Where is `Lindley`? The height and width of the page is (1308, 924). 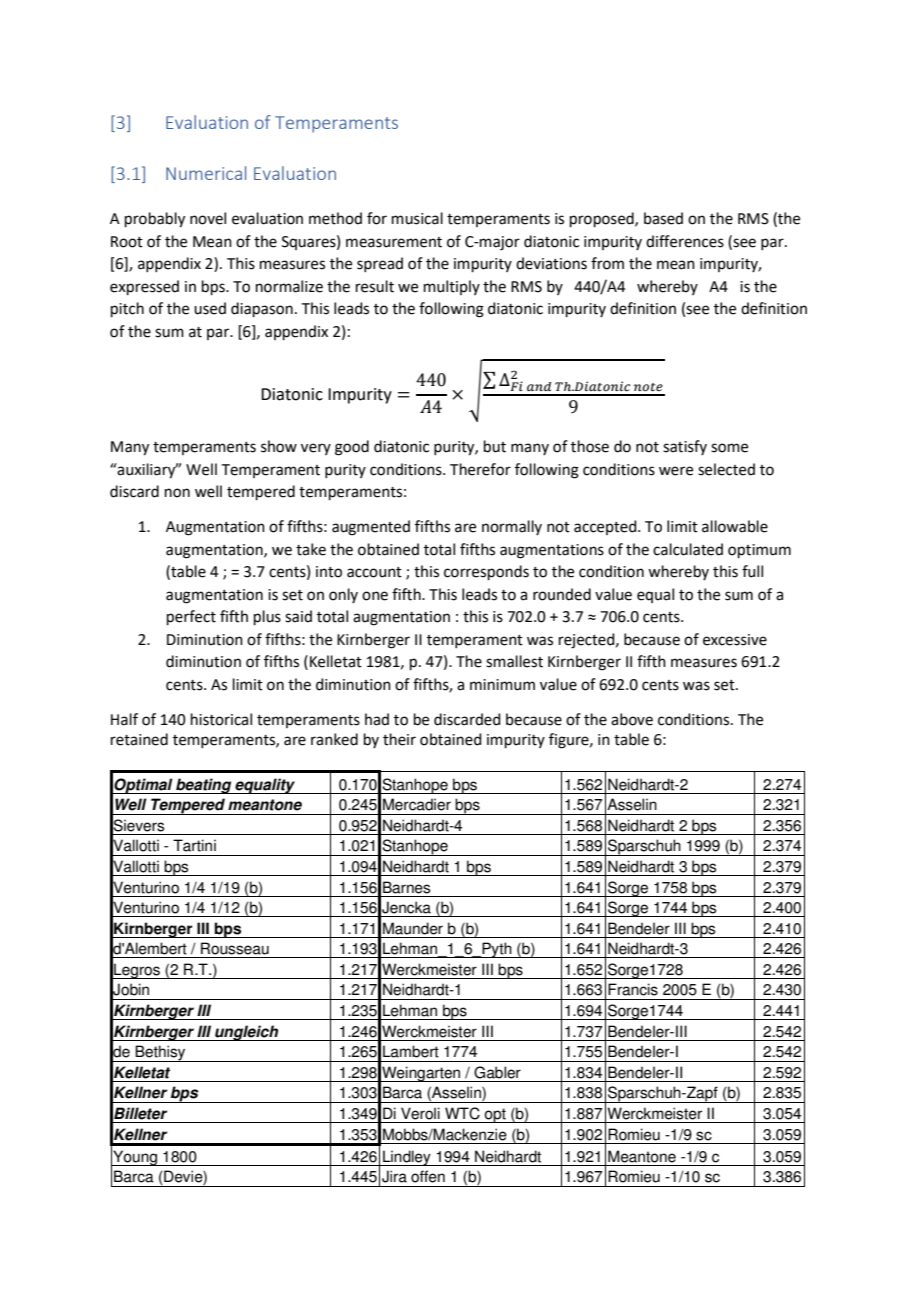 Lindley is located at coordinates (407, 1158).
